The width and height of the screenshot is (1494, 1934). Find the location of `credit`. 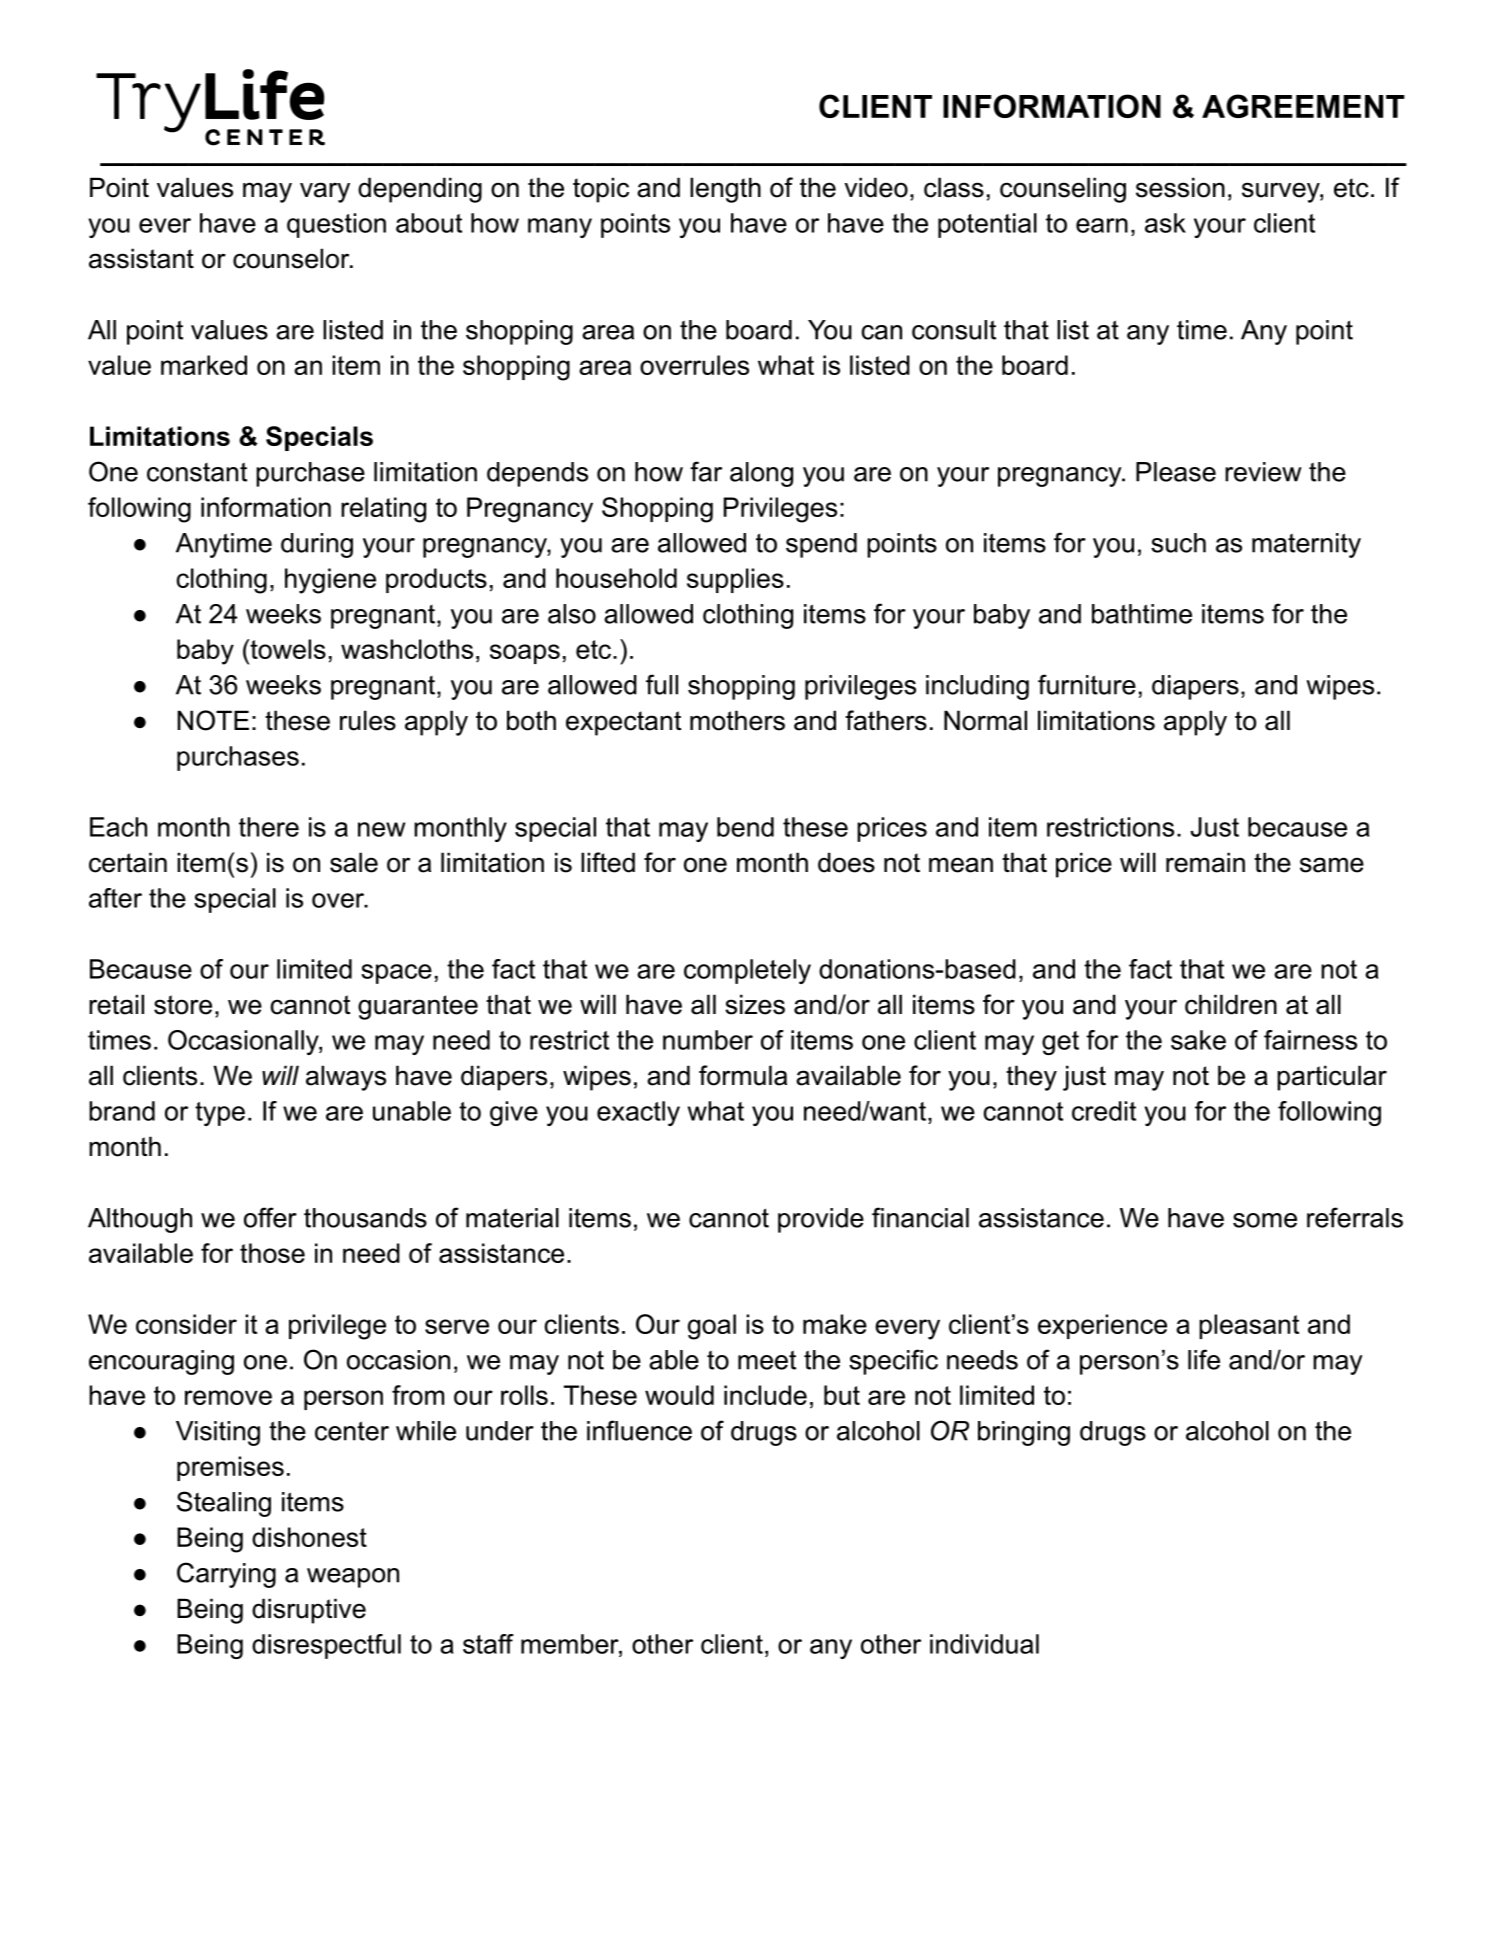

credit is located at coordinates (1104, 1111).
